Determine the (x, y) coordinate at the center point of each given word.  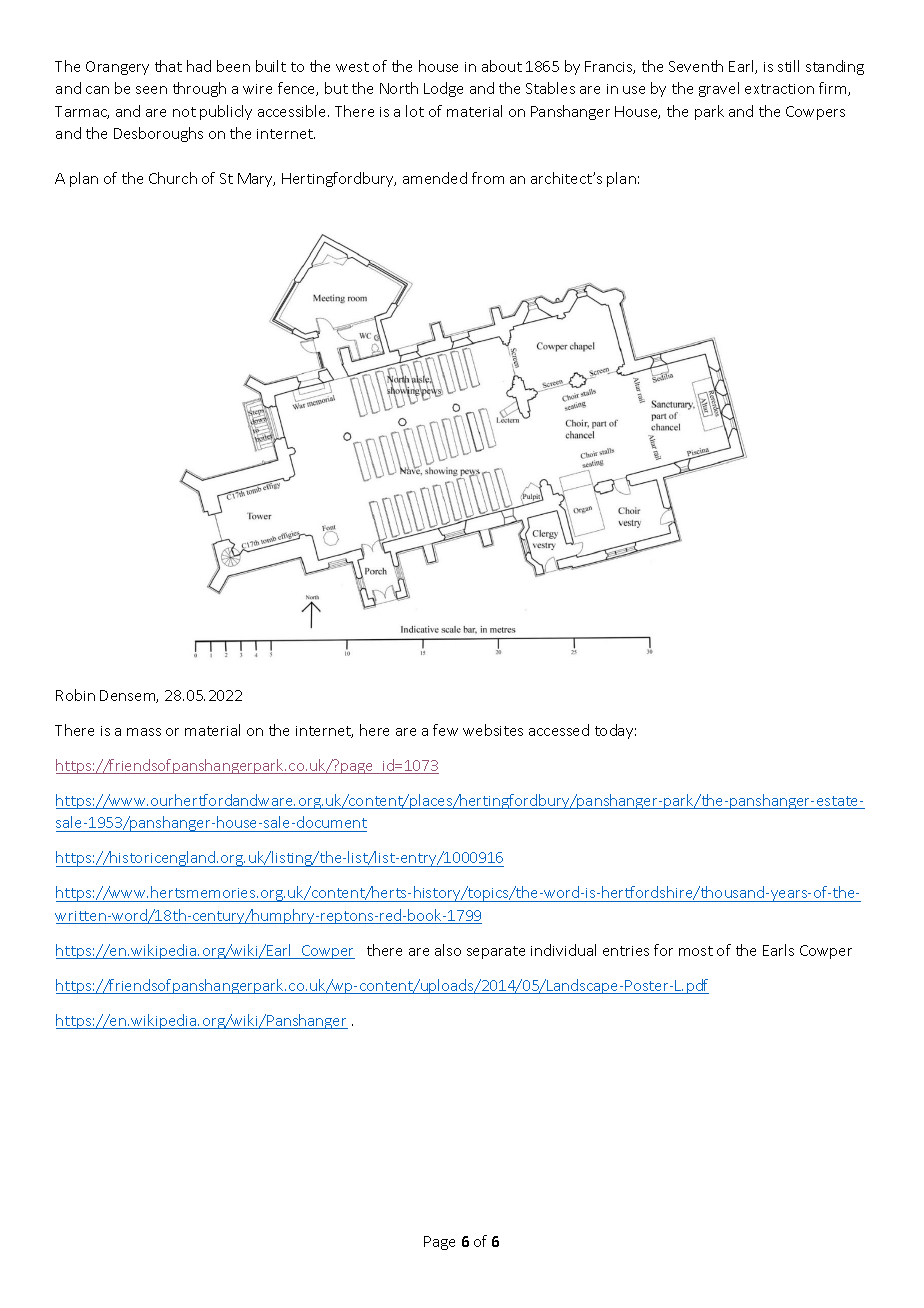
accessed (559, 730)
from (488, 178)
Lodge (443, 89)
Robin (75, 695)
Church (173, 178)
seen (151, 90)
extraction (779, 89)
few (445, 730)
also (448, 950)
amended (435, 178)
